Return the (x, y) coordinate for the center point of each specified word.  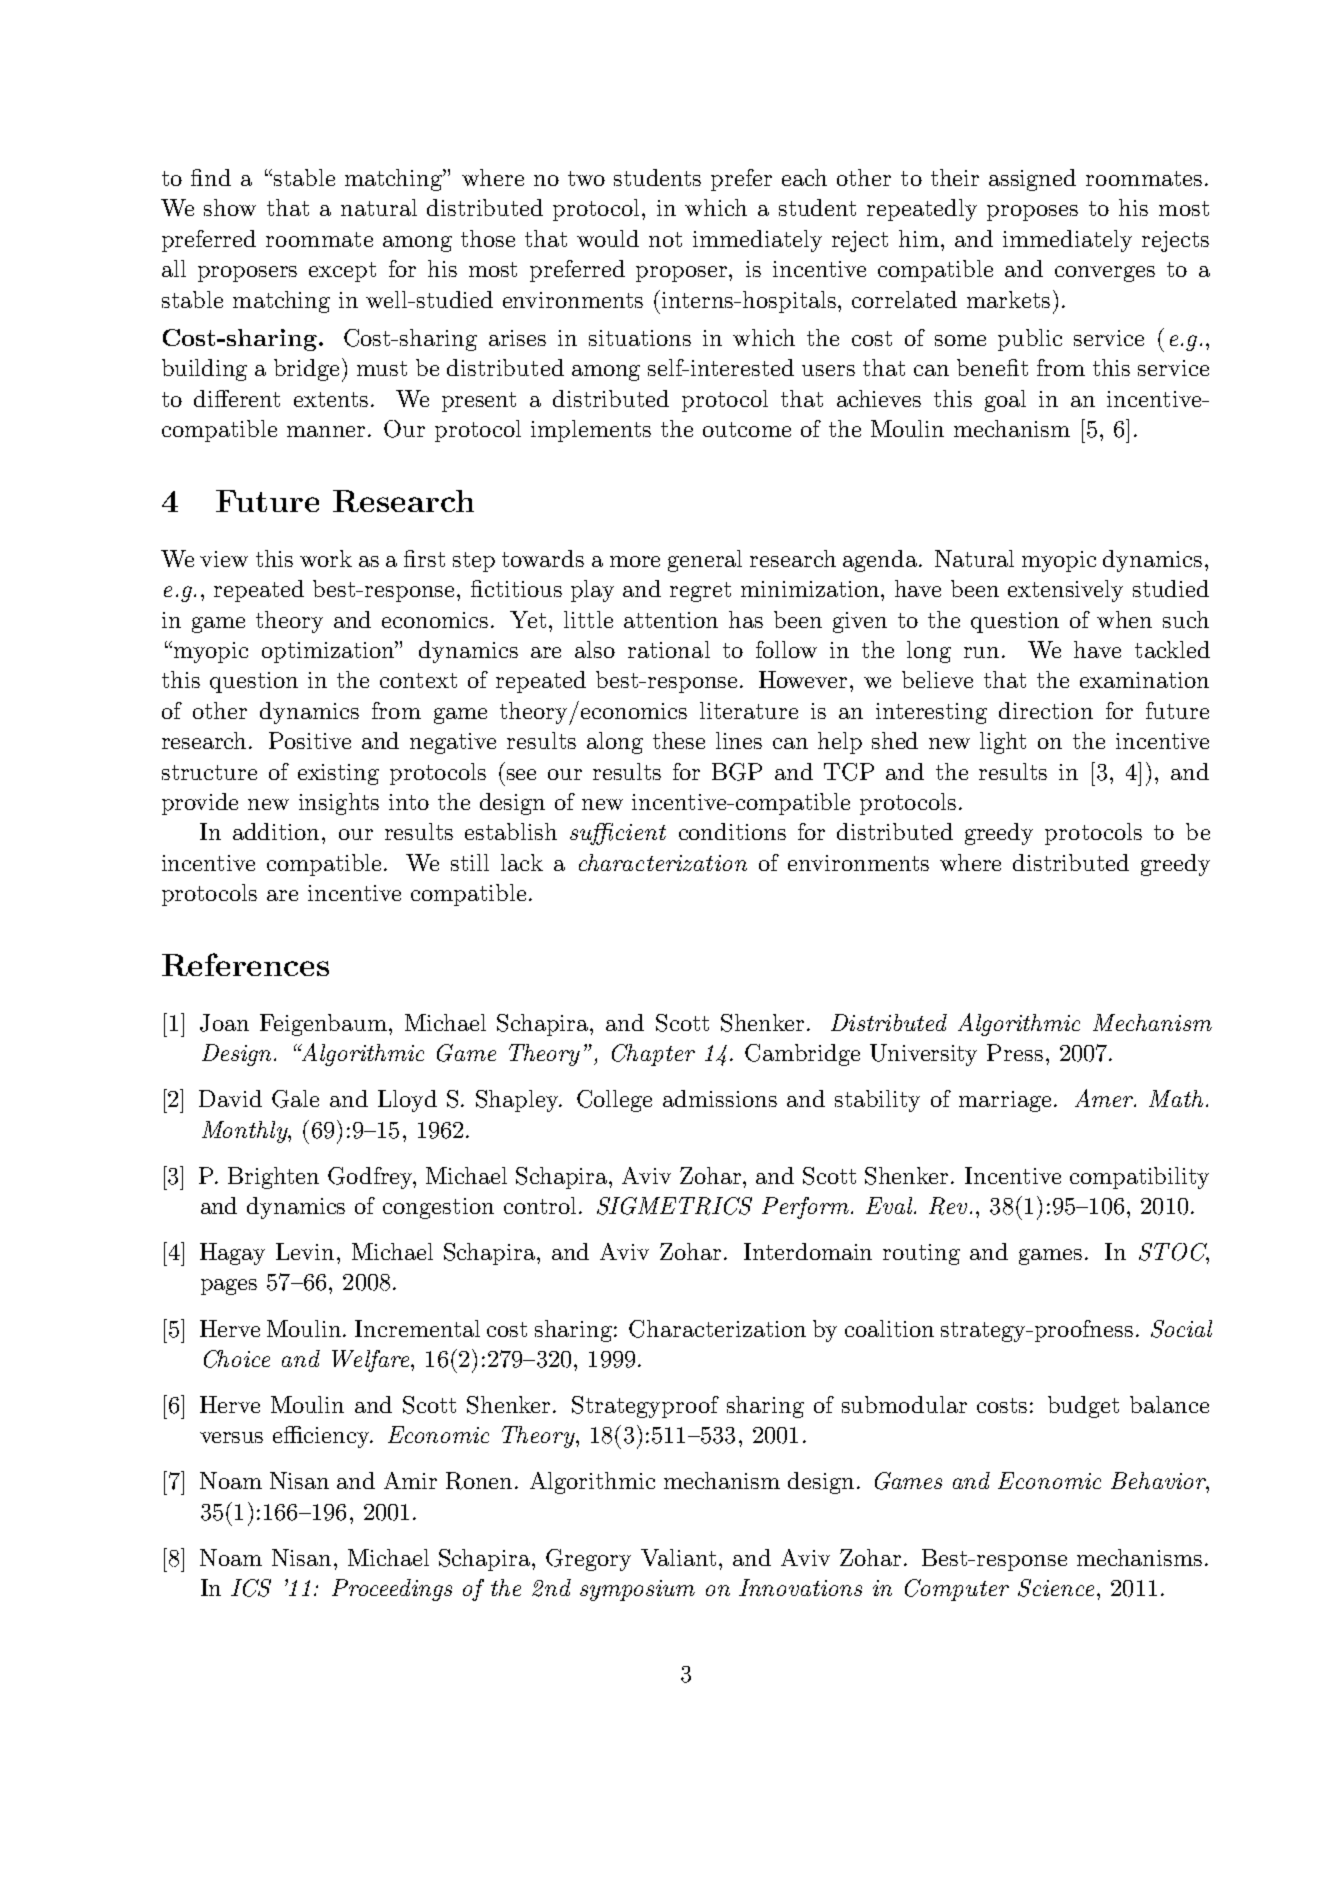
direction (1046, 710)
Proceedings (392, 1590)
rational (669, 649)
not (665, 239)
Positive (310, 740)
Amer (1105, 1098)
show (230, 207)
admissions (720, 1098)
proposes (1032, 213)
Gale (295, 1099)
